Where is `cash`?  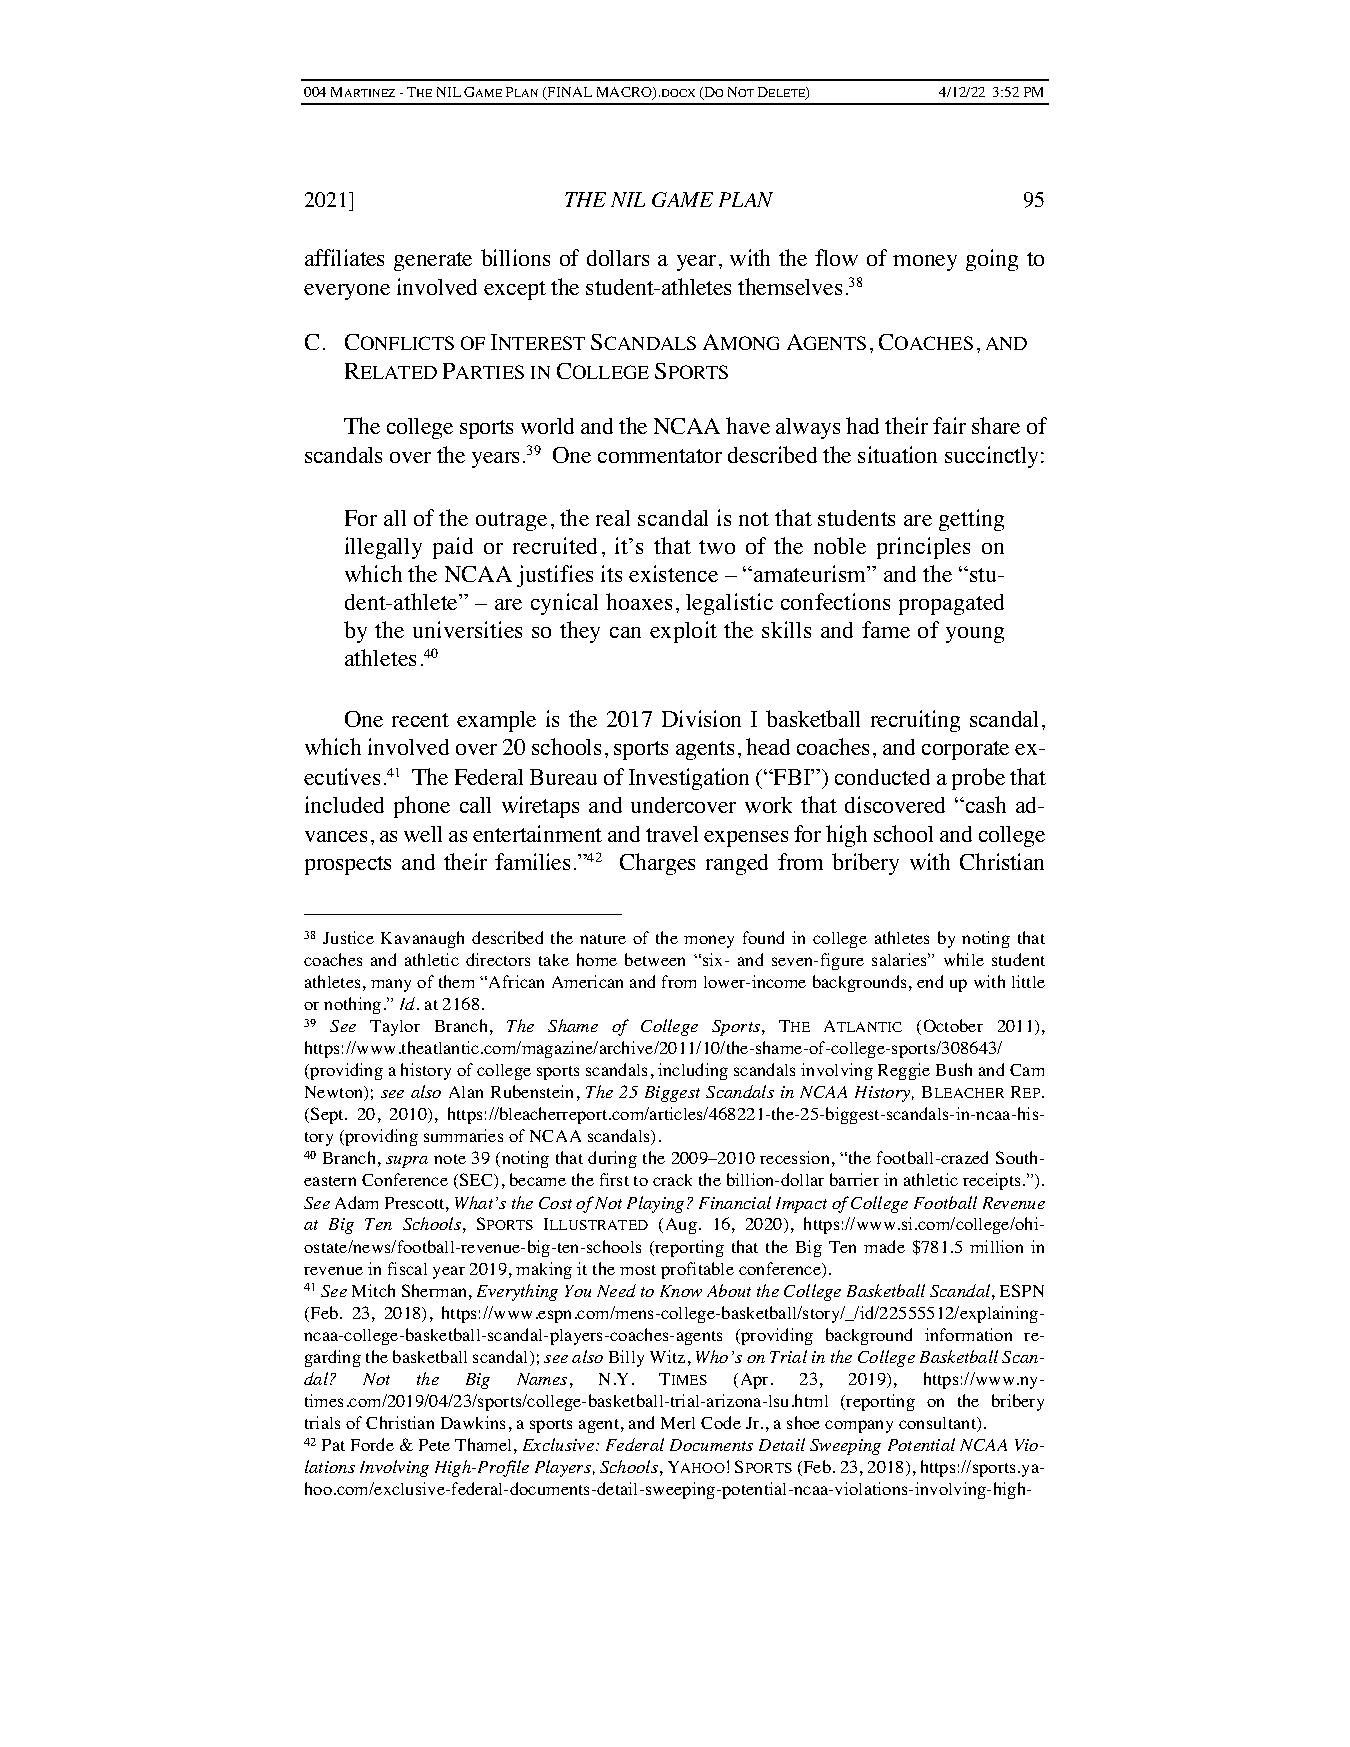 cash is located at coordinates (984, 804).
